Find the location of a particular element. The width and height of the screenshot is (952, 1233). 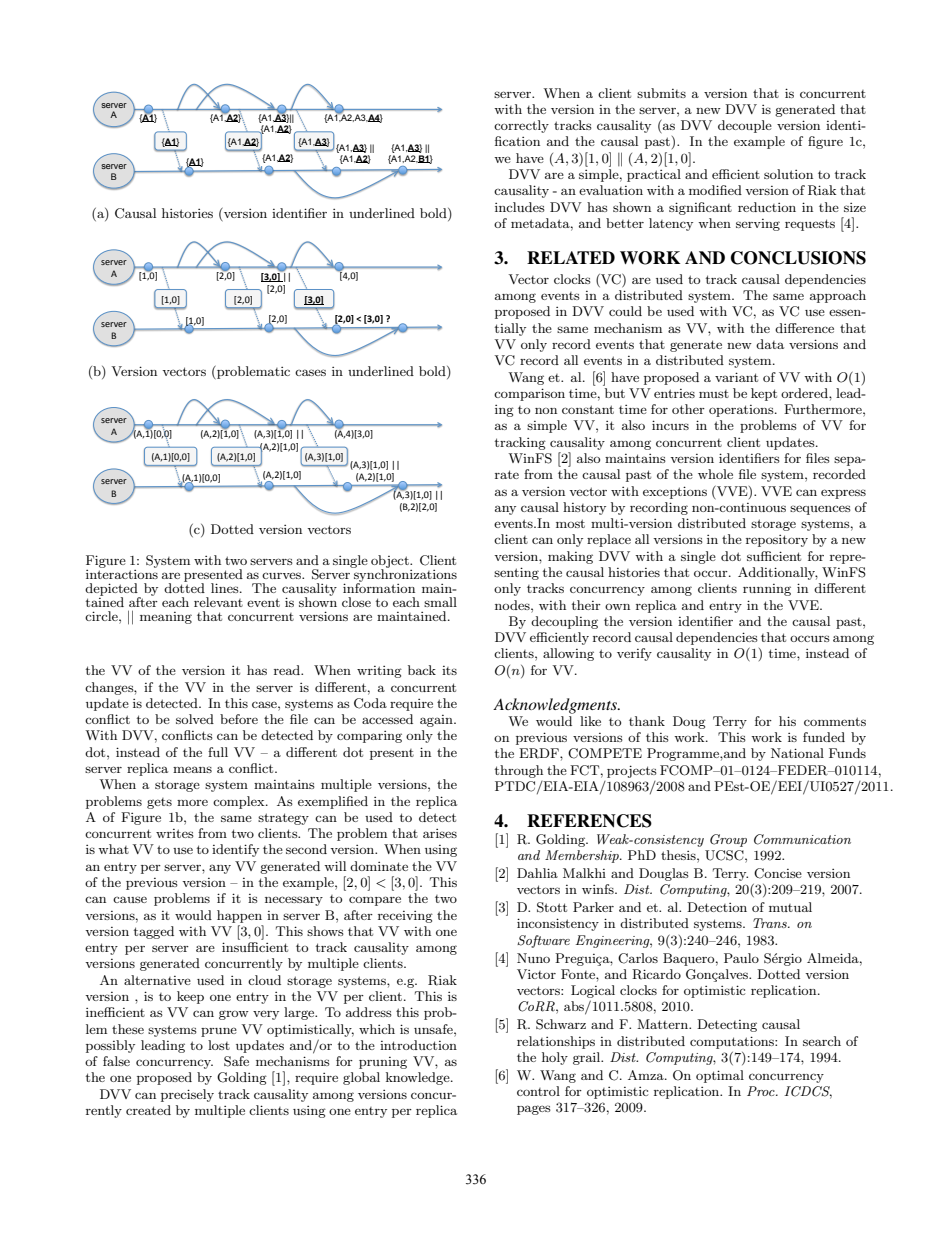

comparison is located at coordinates (529, 394).
